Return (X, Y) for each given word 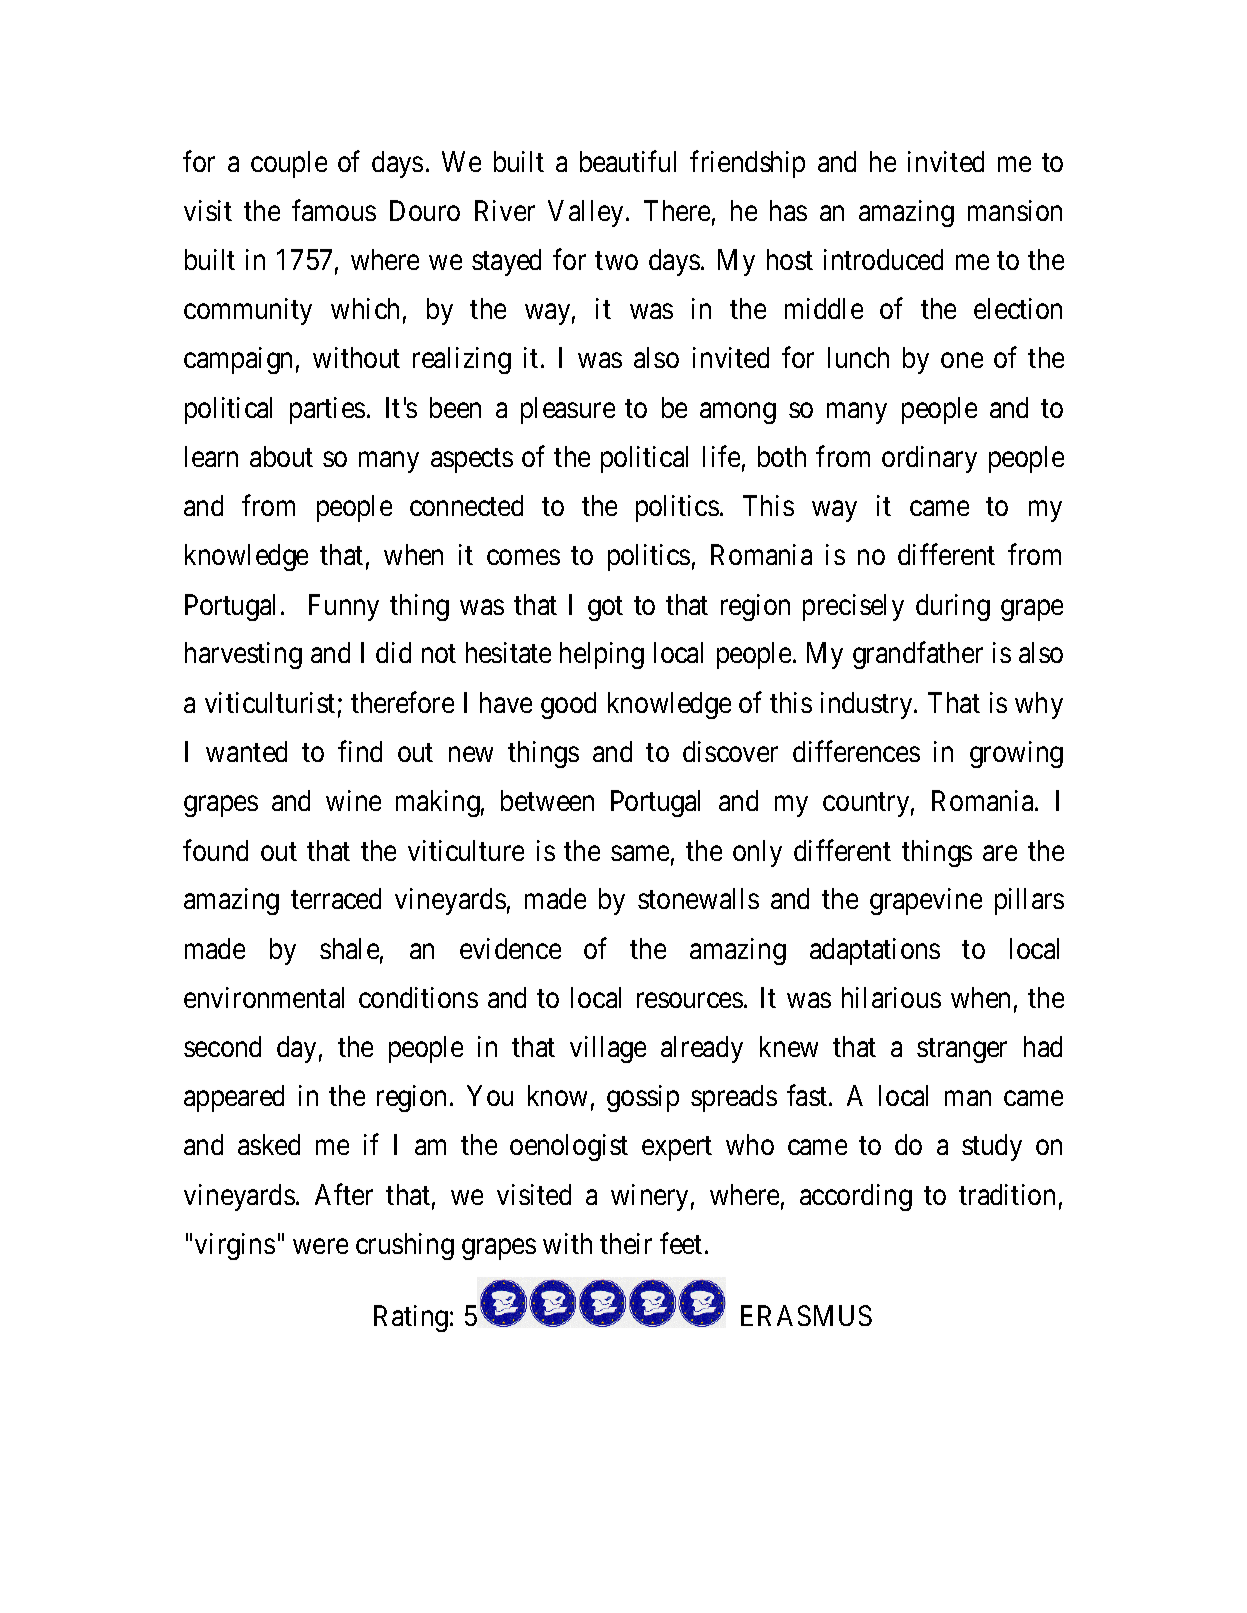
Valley (585, 213)
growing (1016, 754)
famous (334, 210)
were (320, 1246)
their (626, 1243)
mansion (1015, 210)
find (360, 751)
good (568, 705)
